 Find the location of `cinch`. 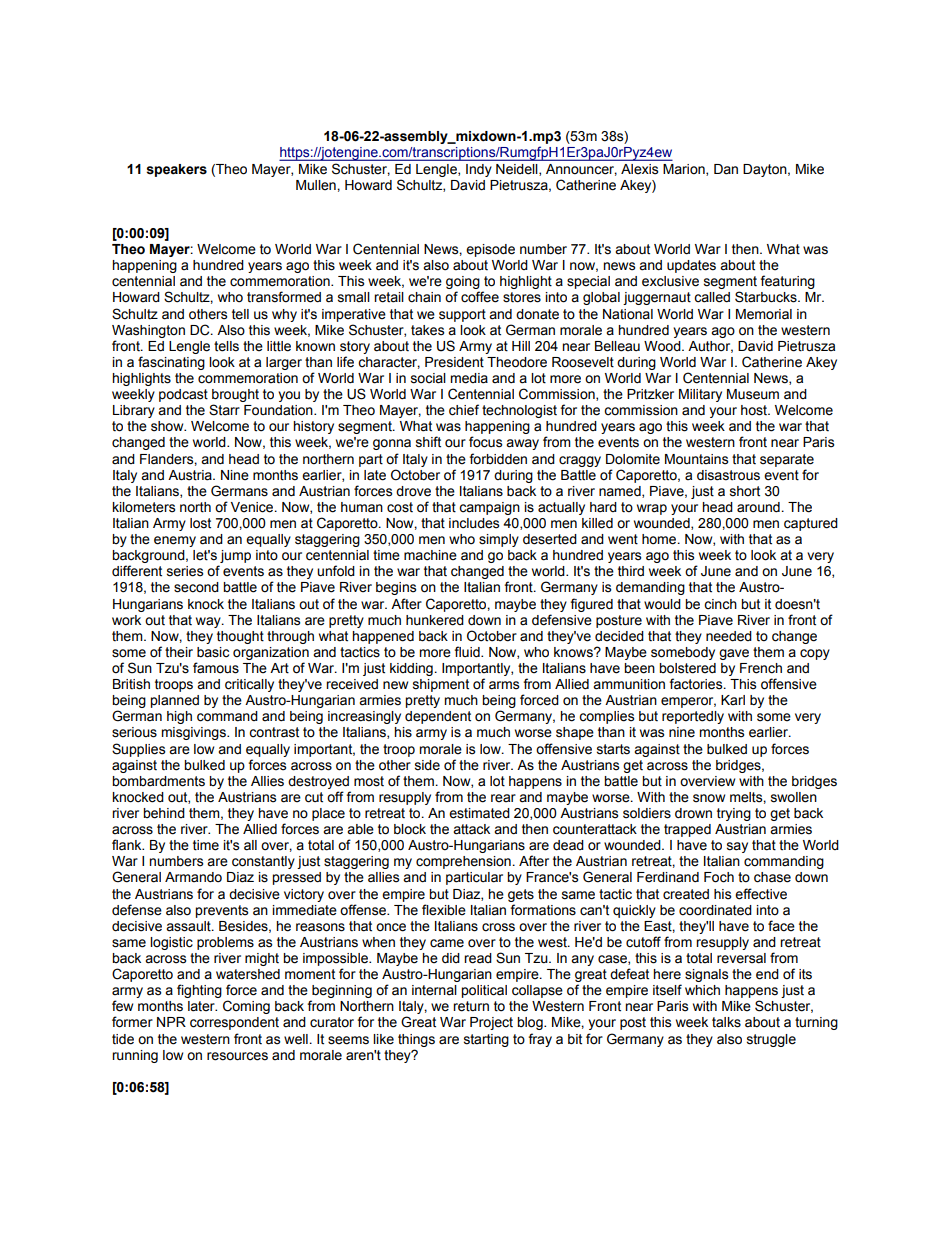

cinch is located at coordinates (720, 604).
